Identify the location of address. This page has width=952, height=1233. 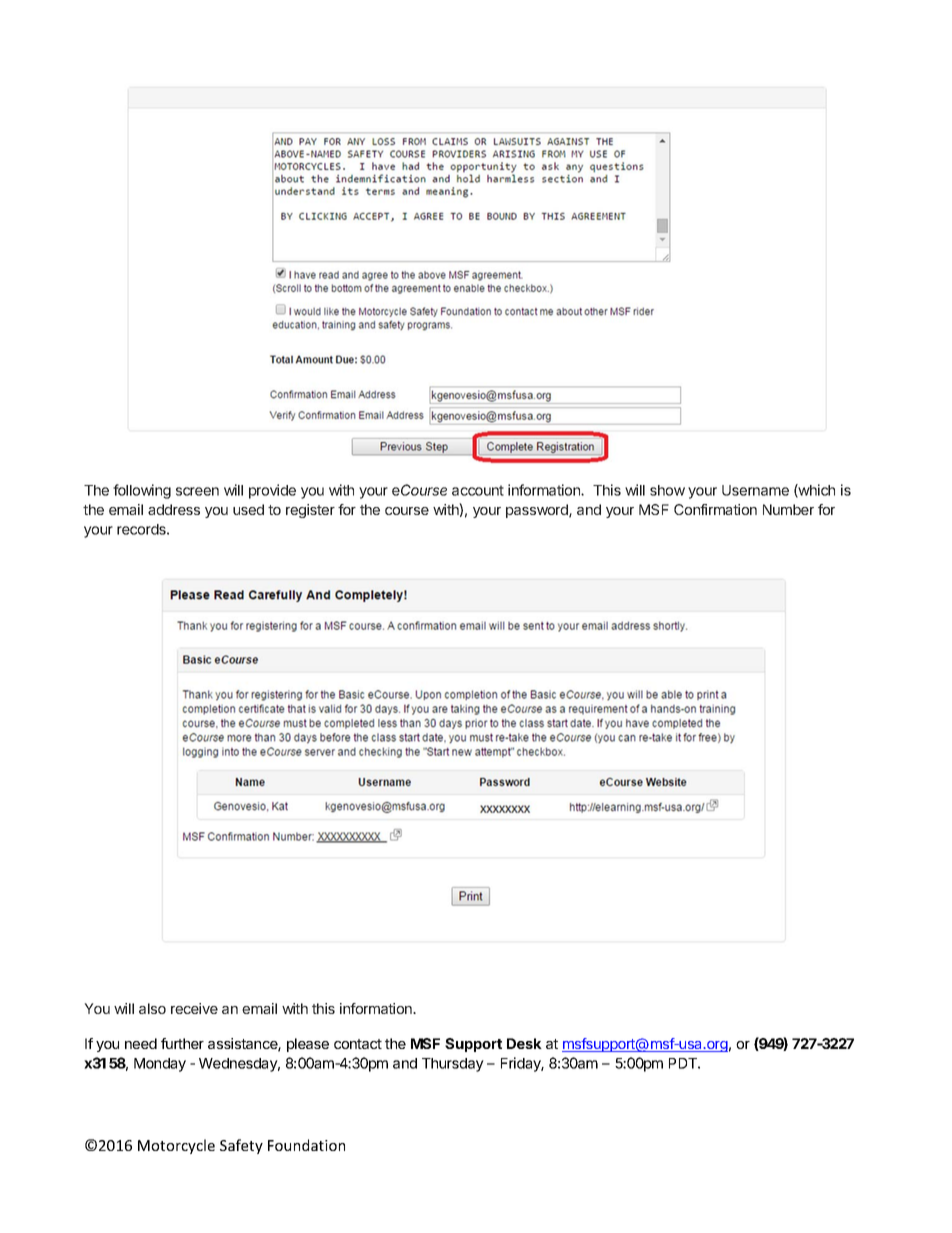
(174, 509).
